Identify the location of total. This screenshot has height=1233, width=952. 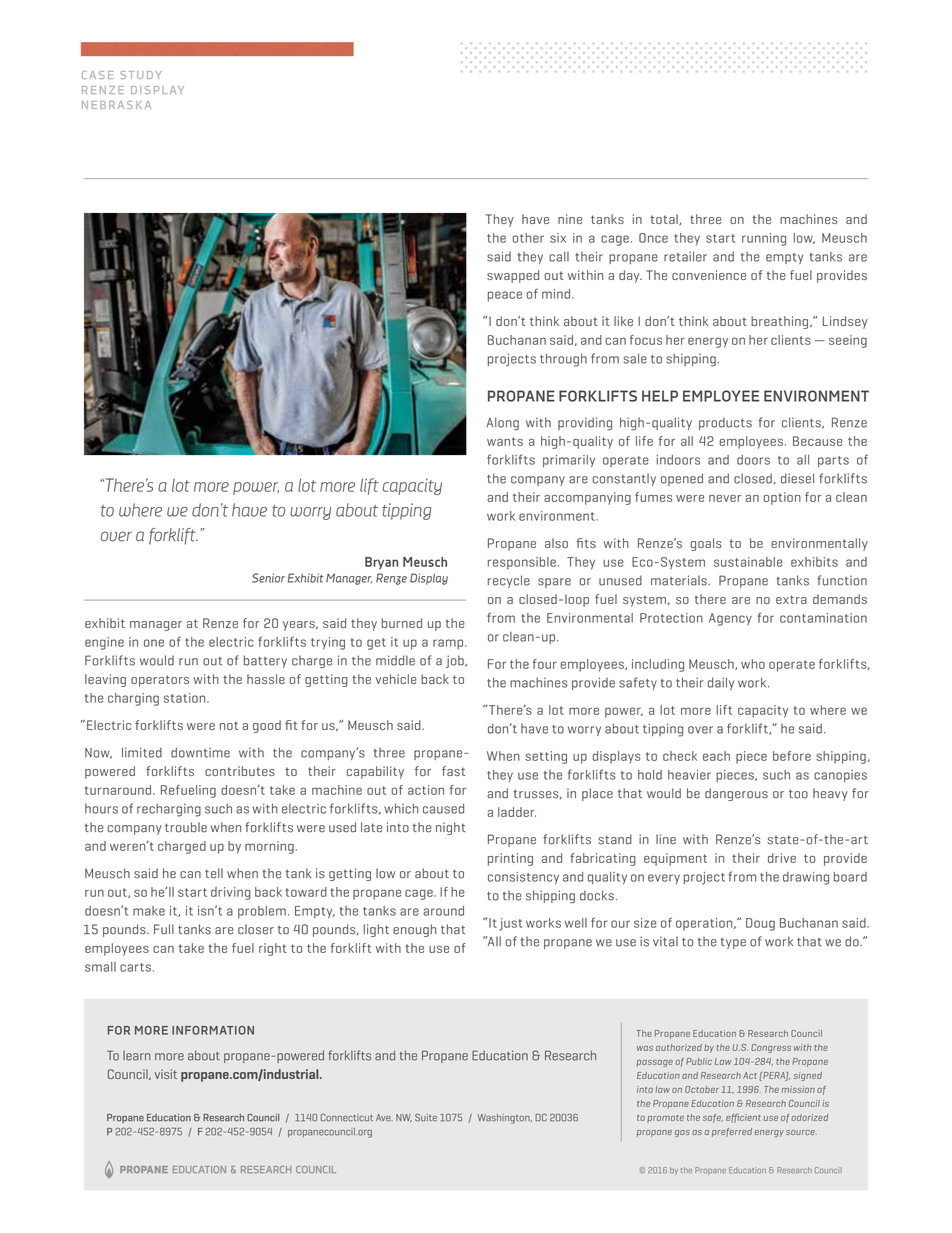
(665, 219).
